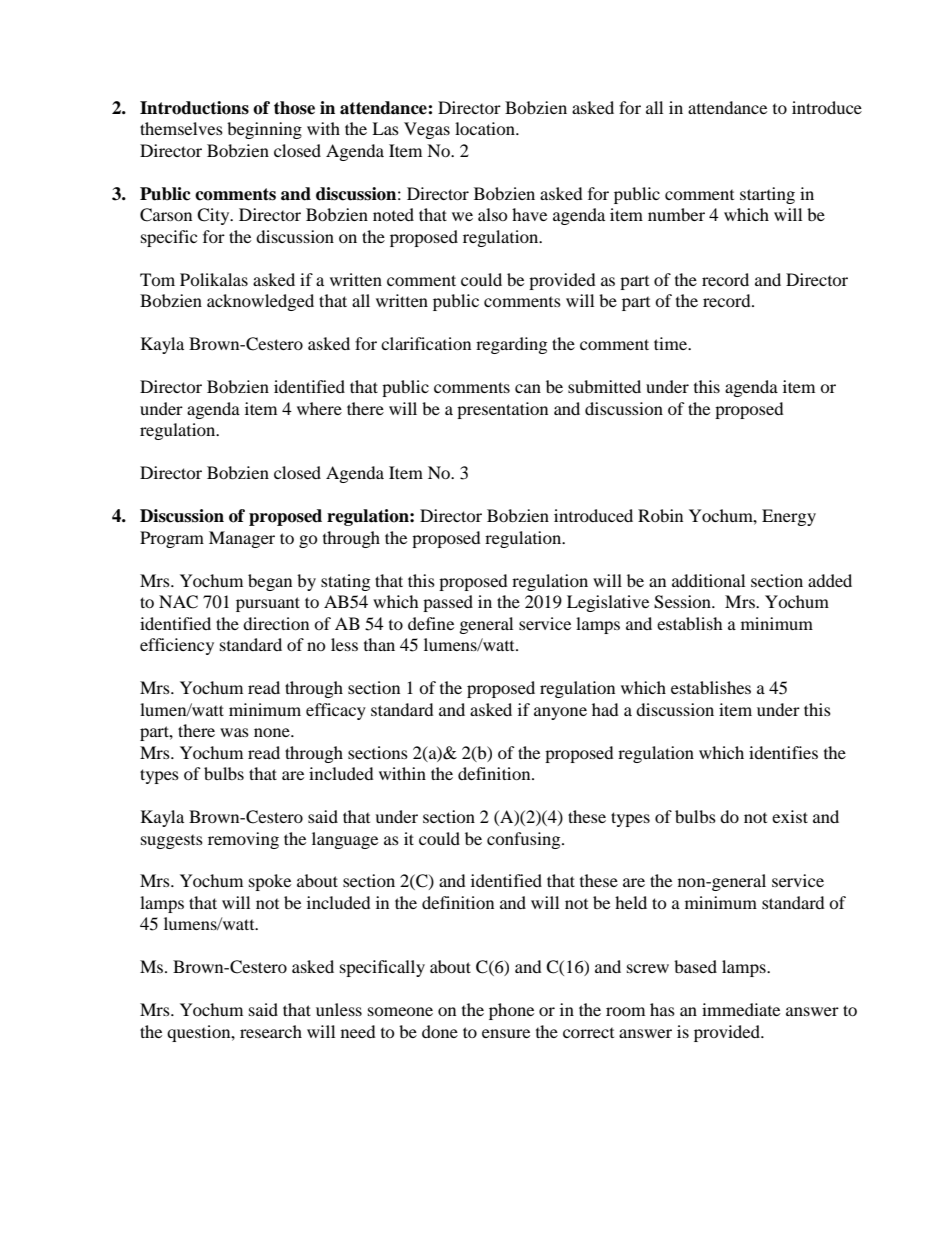 This screenshot has width=952, height=1233. What do you see at coordinates (264, 130) in the screenshot?
I see `beginning` at bounding box center [264, 130].
